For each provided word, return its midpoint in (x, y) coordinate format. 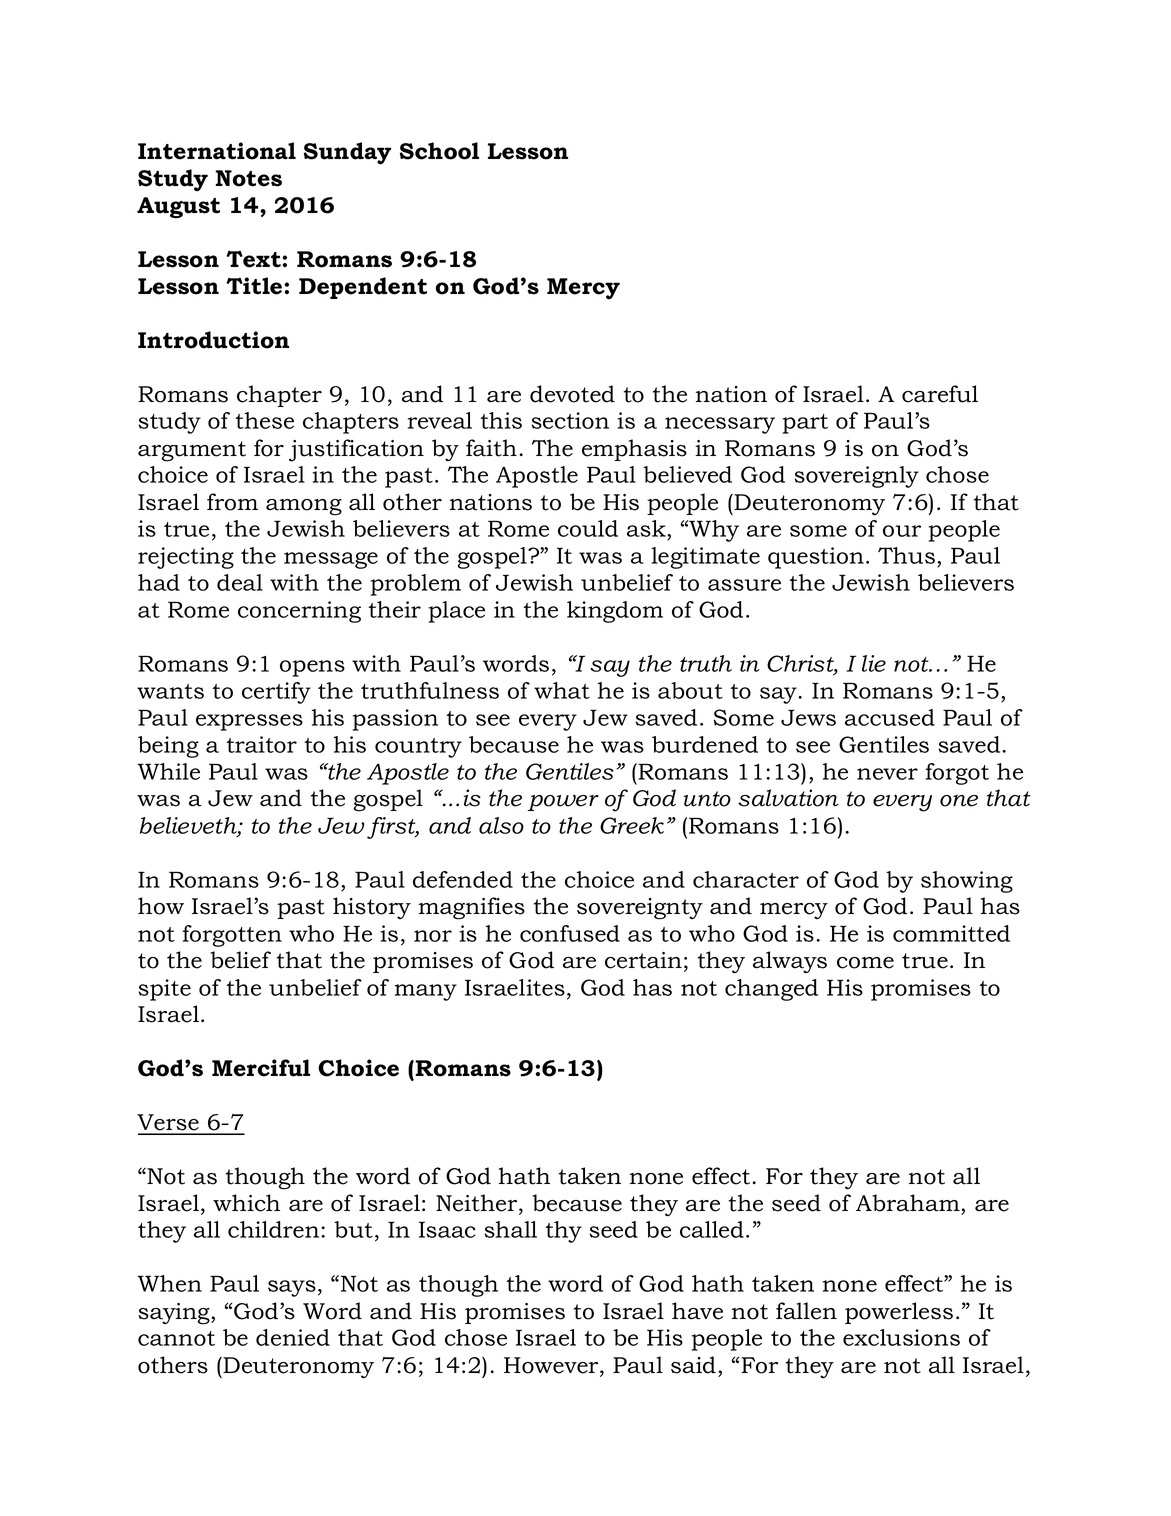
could (588, 528)
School (439, 151)
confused (570, 933)
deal (240, 582)
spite (164, 990)
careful (940, 394)
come (865, 963)
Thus (906, 555)
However (552, 1366)
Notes (249, 178)
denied (293, 1337)
